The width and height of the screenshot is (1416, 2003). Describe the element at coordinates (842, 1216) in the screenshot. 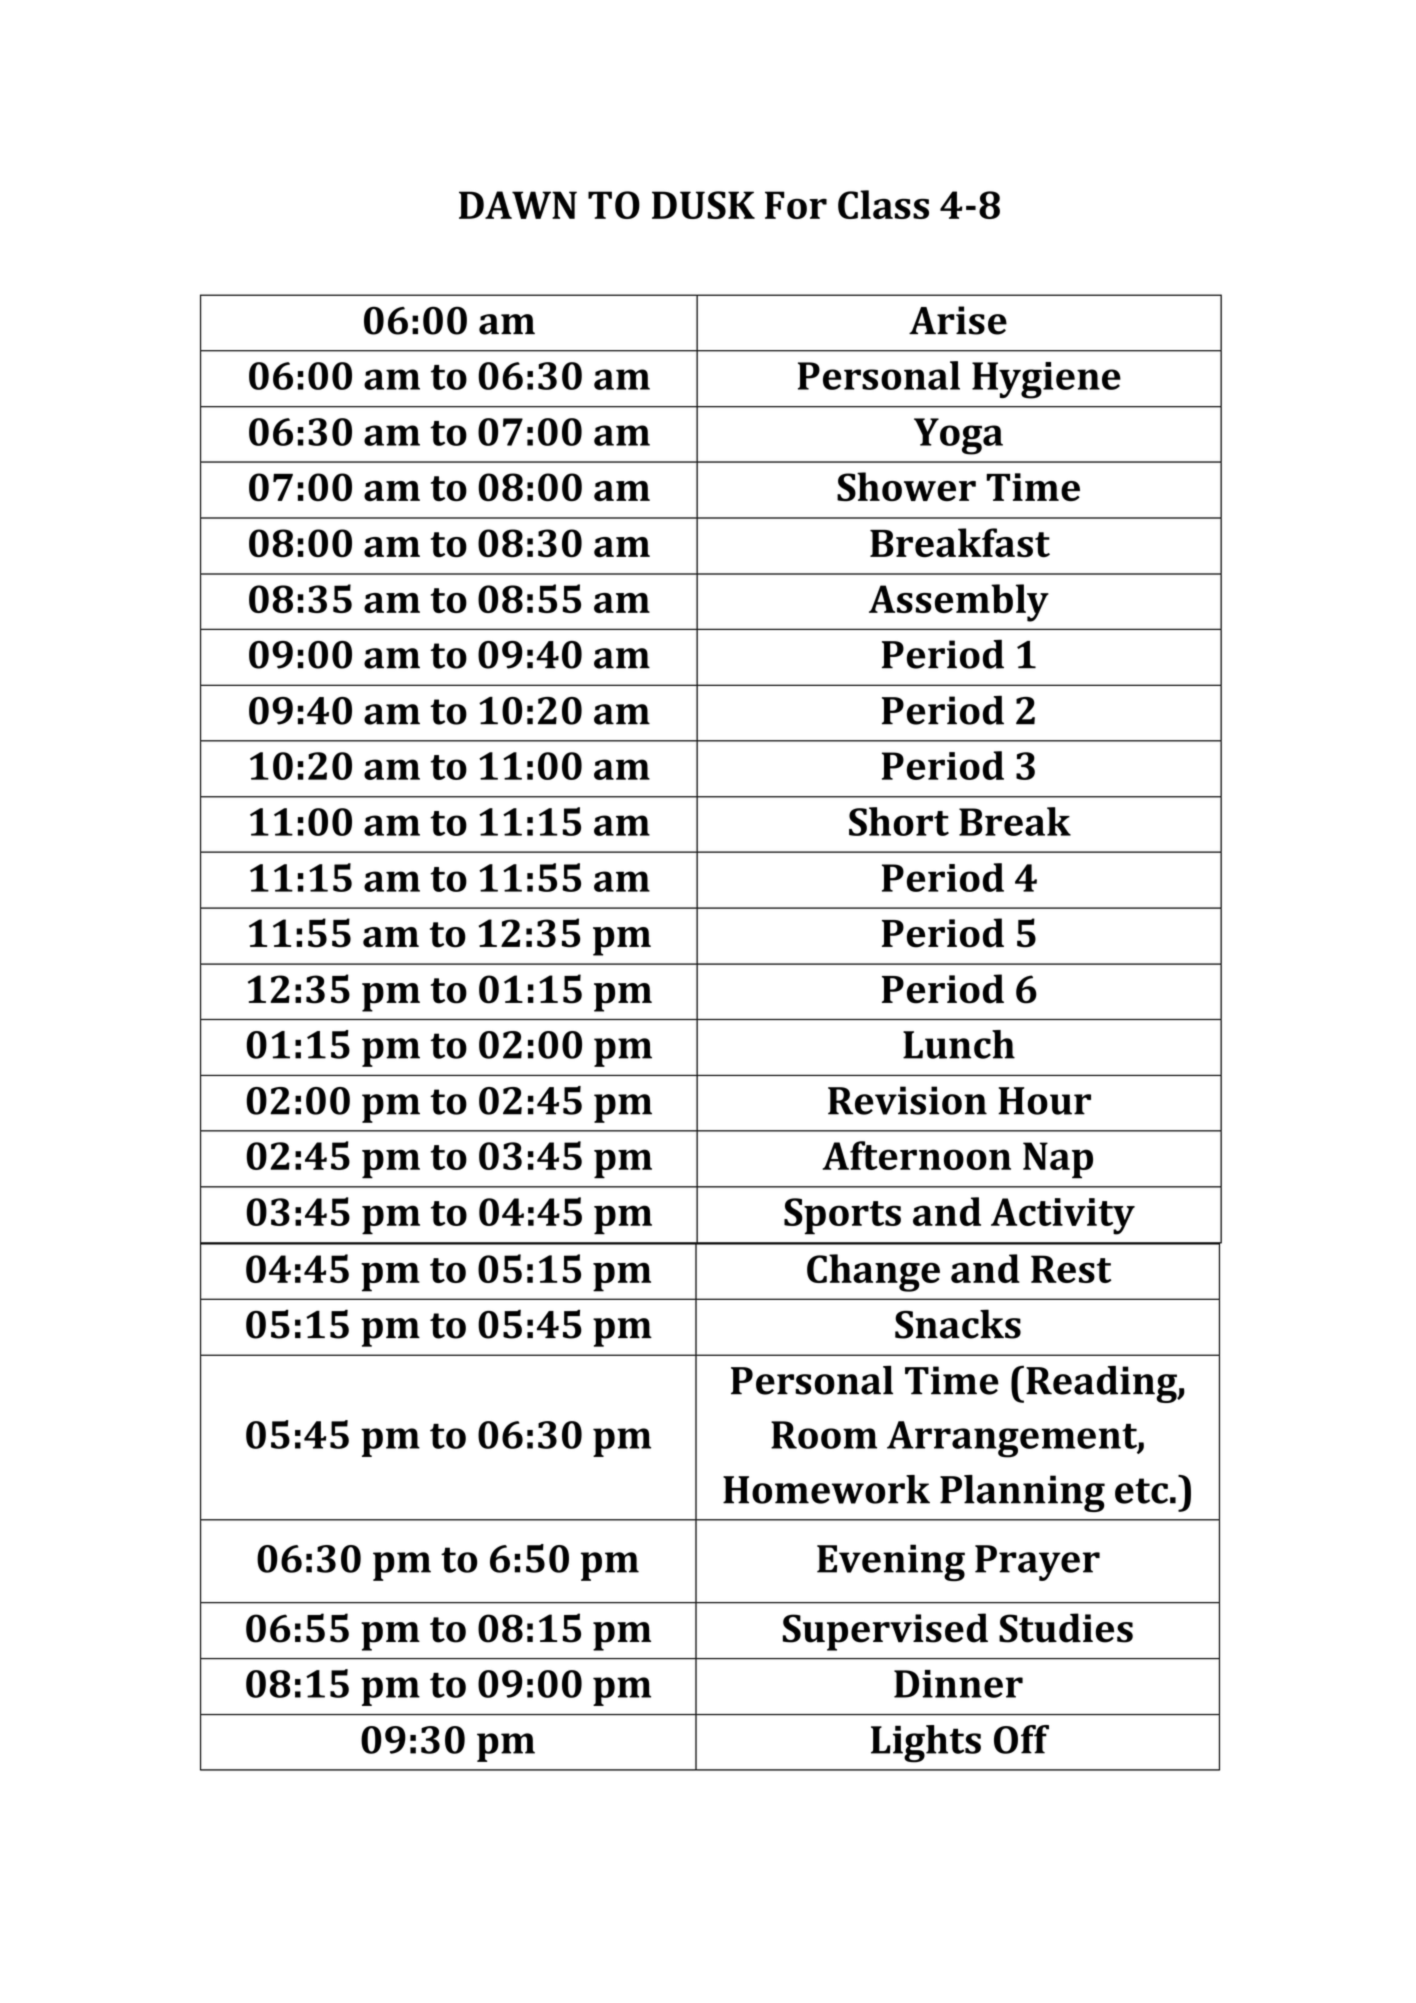

I see `Sports` at that location.
